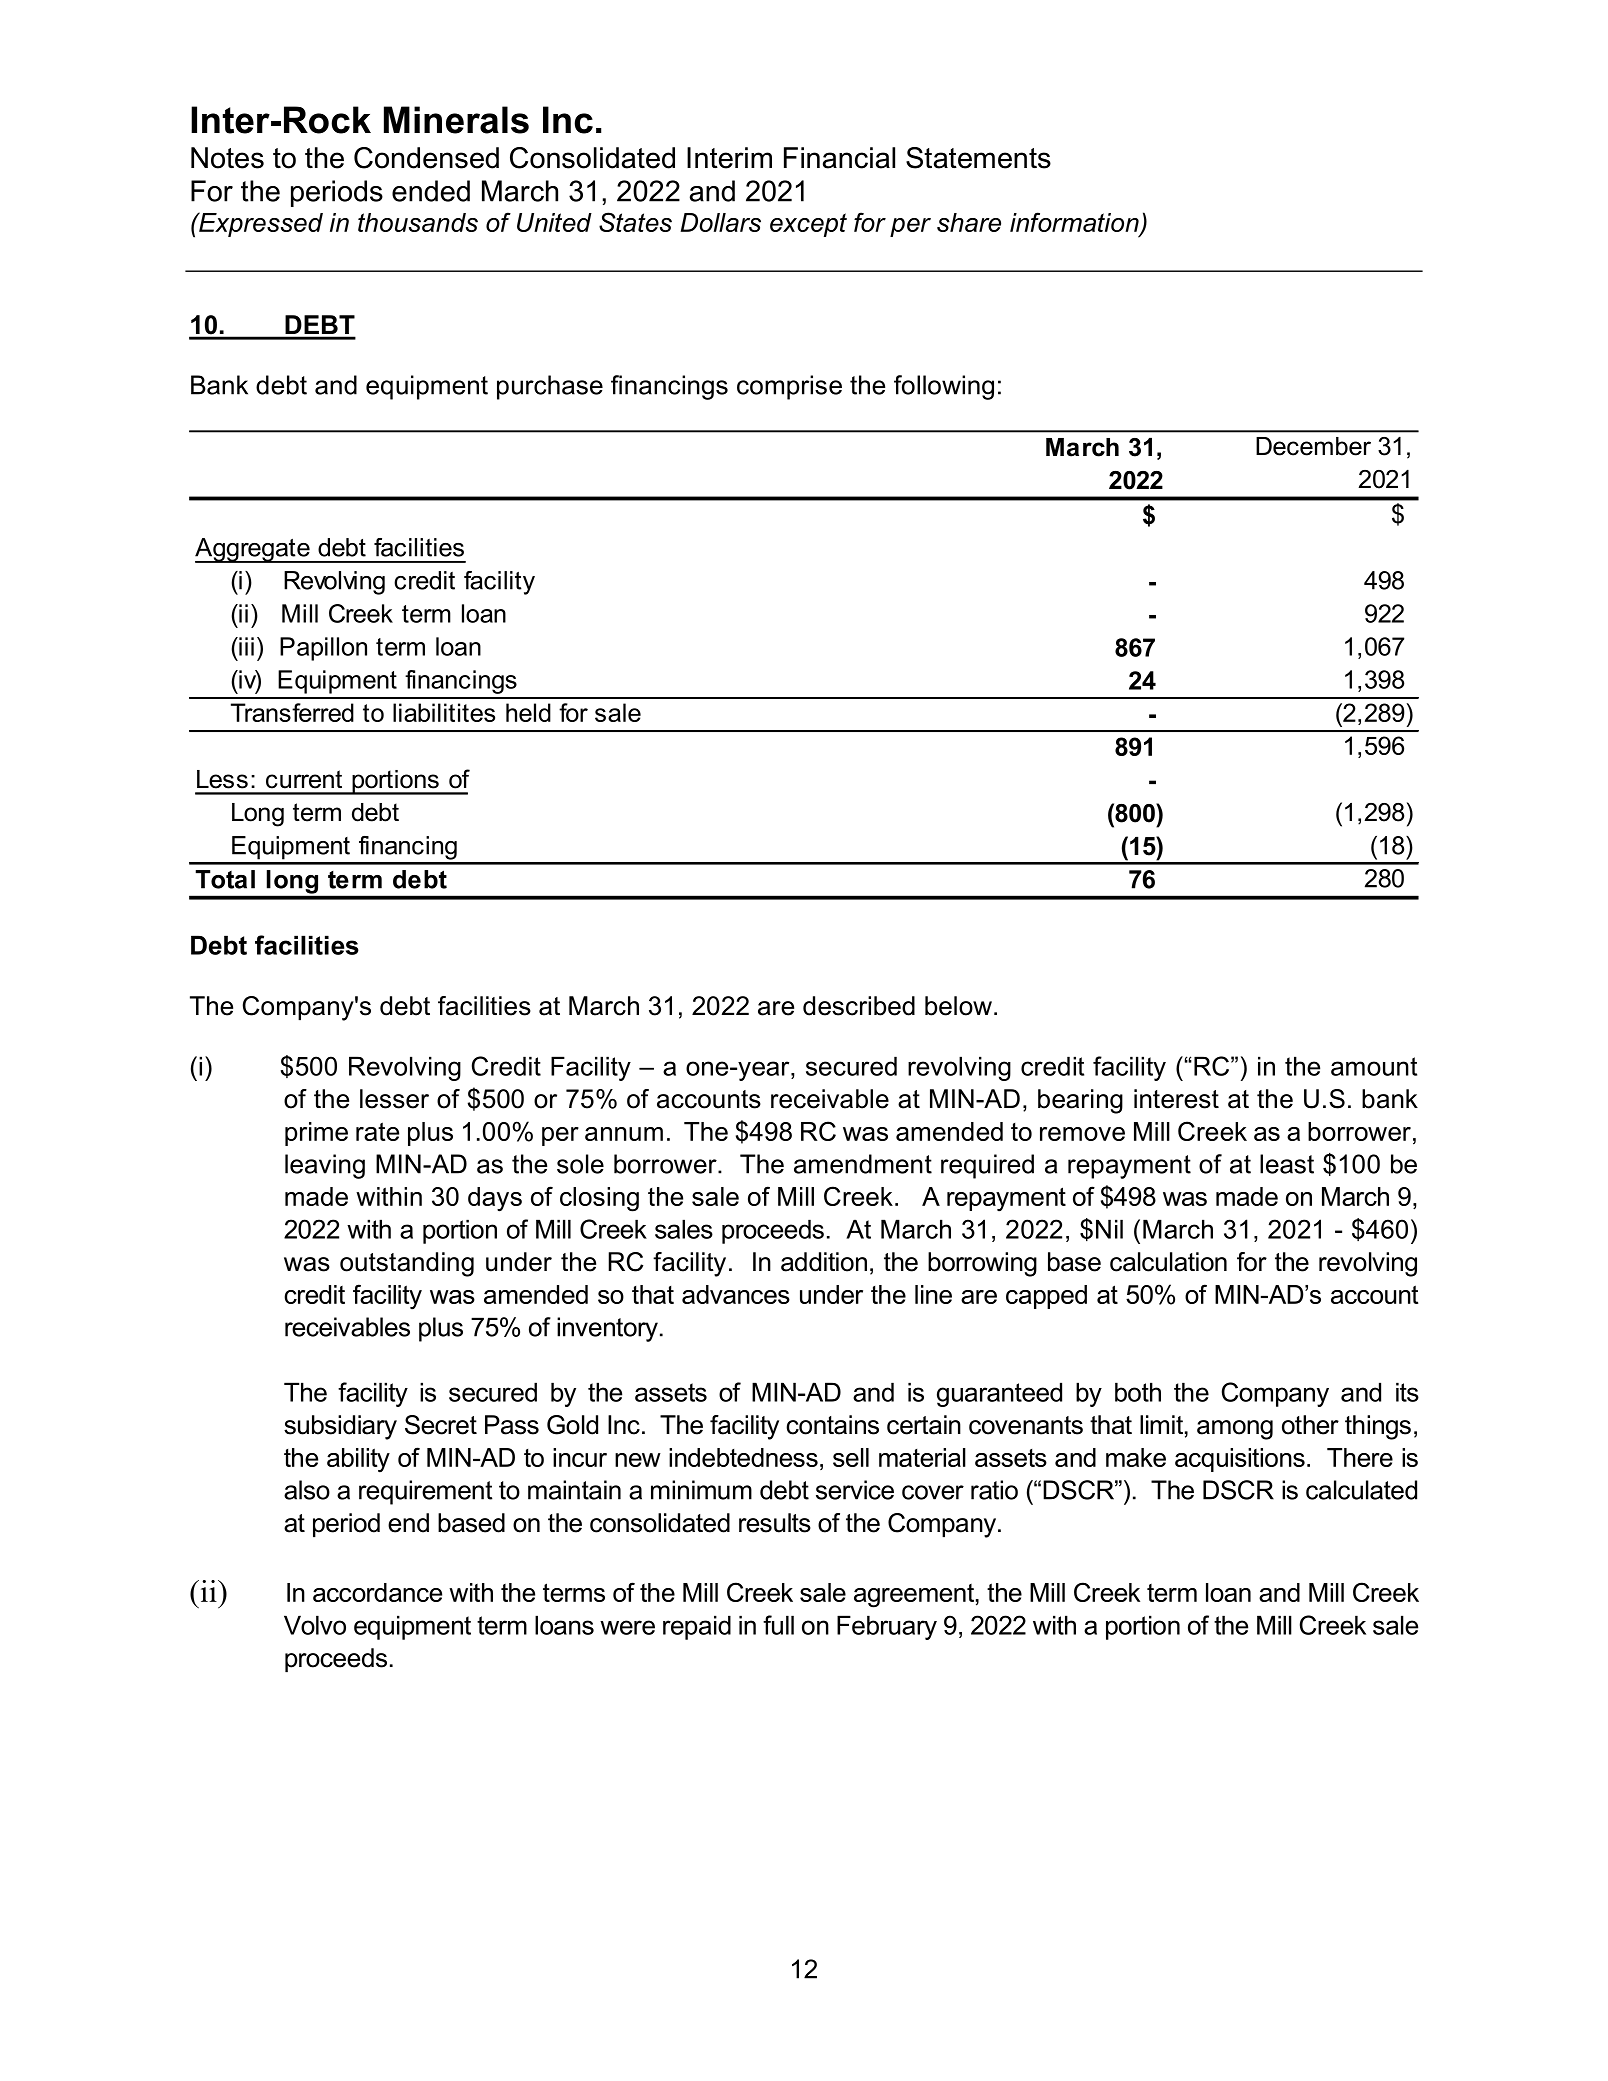 This page has width=1608, height=2081. What do you see at coordinates (839, 158) in the page?
I see `Financial` at bounding box center [839, 158].
